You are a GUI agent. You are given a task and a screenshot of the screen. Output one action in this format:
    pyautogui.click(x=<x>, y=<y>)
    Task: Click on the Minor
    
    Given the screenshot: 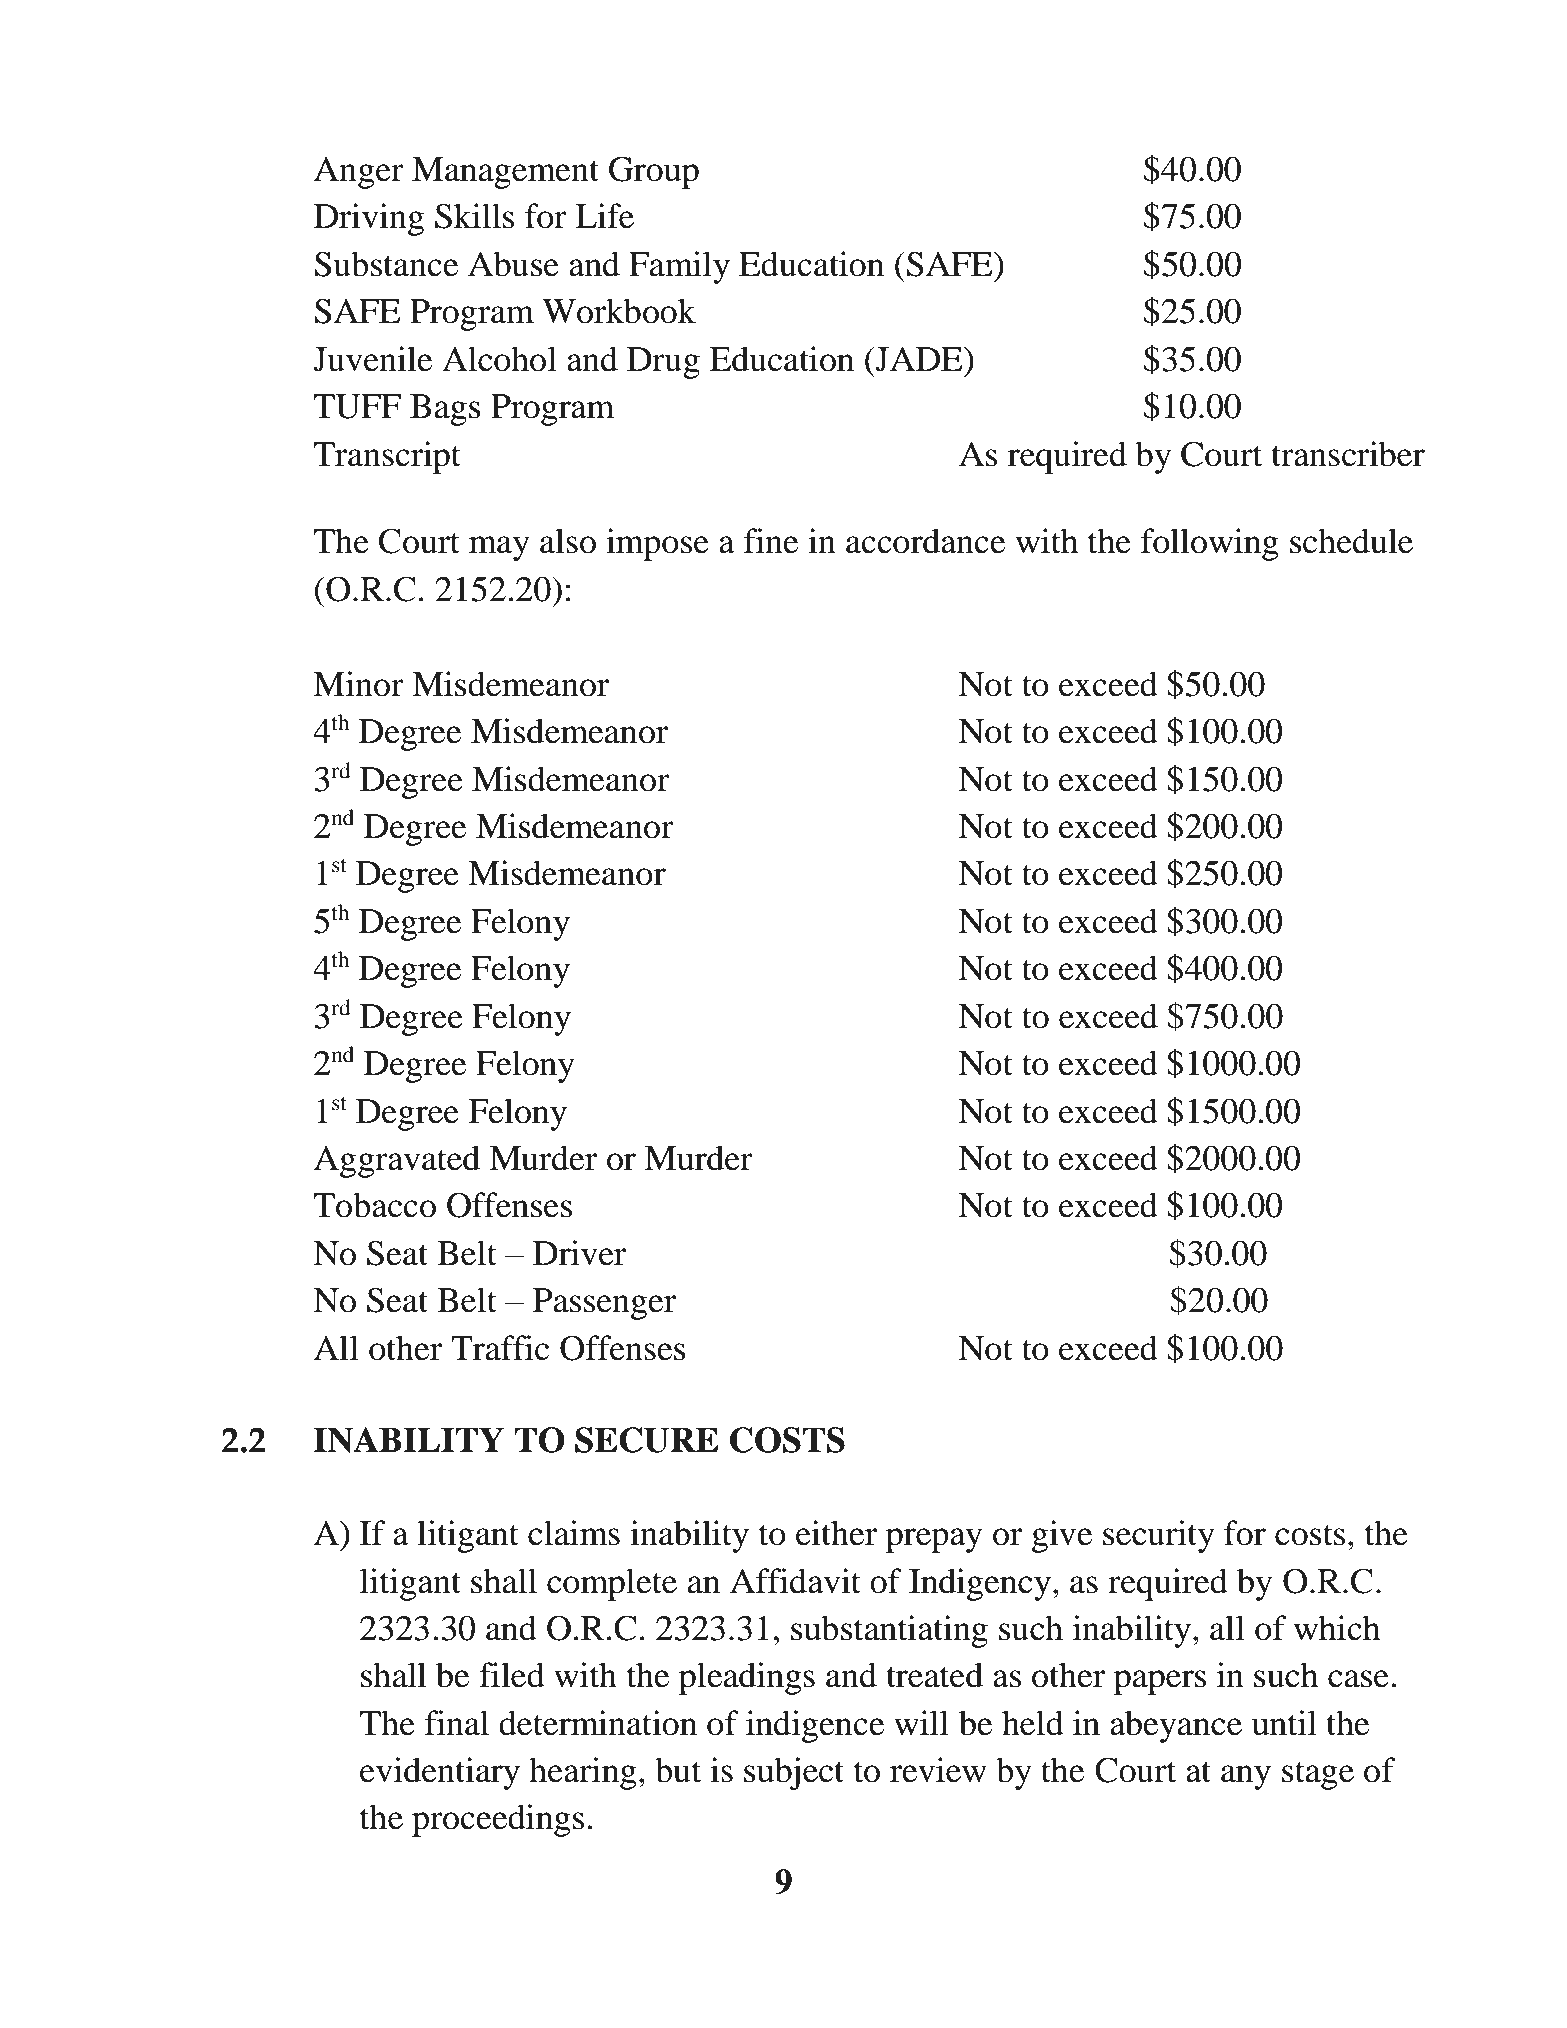 What is the action you would take?
    pyautogui.click(x=358, y=684)
